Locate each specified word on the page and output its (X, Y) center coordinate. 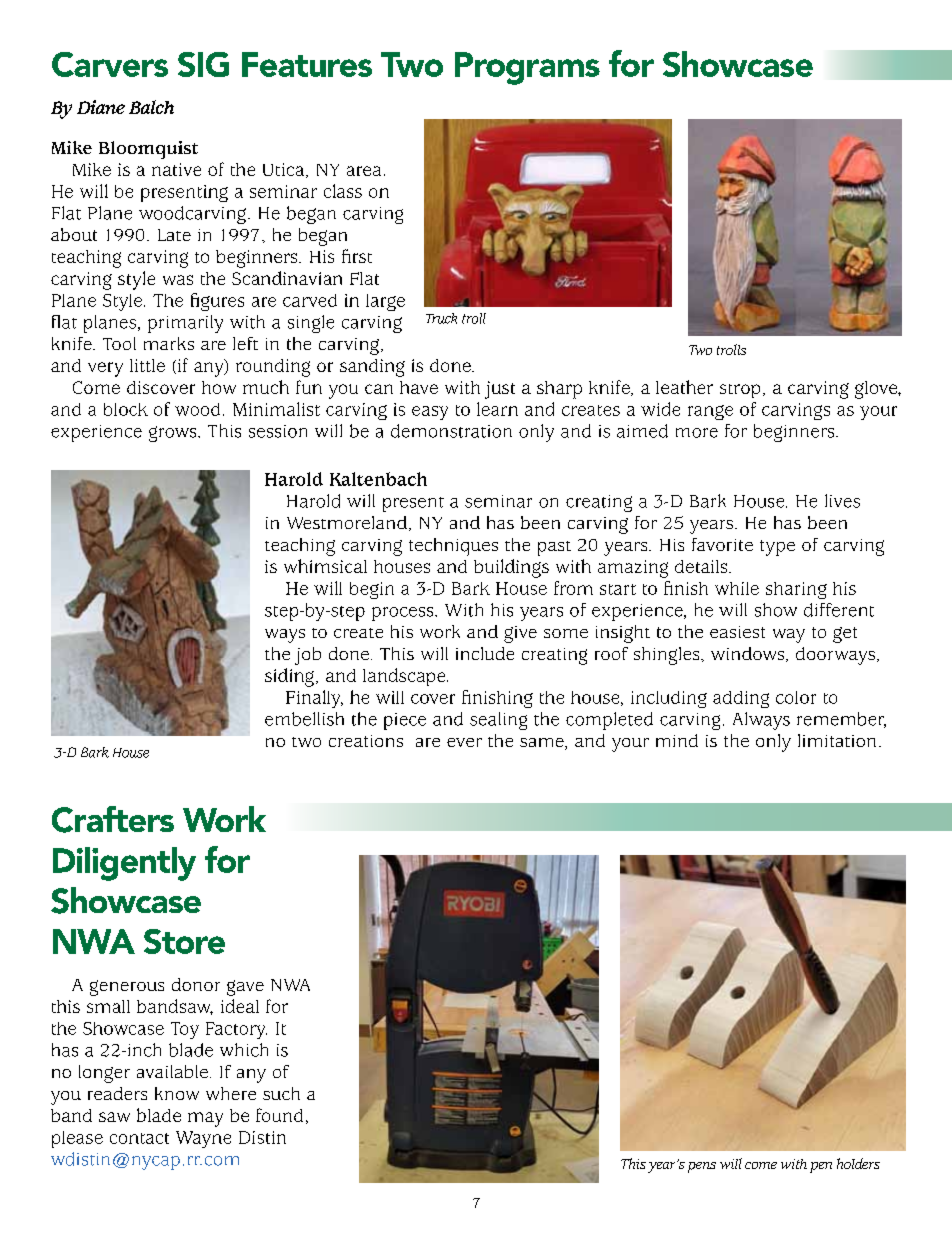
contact (139, 1138)
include (485, 653)
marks (169, 343)
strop (740, 391)
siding (289, 677)
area (364, 171)
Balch (151, 107)
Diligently (124, 864)
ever (464, 742)
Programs (527, 68)
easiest (737, 632)
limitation (837, 740)
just (500, 390)
